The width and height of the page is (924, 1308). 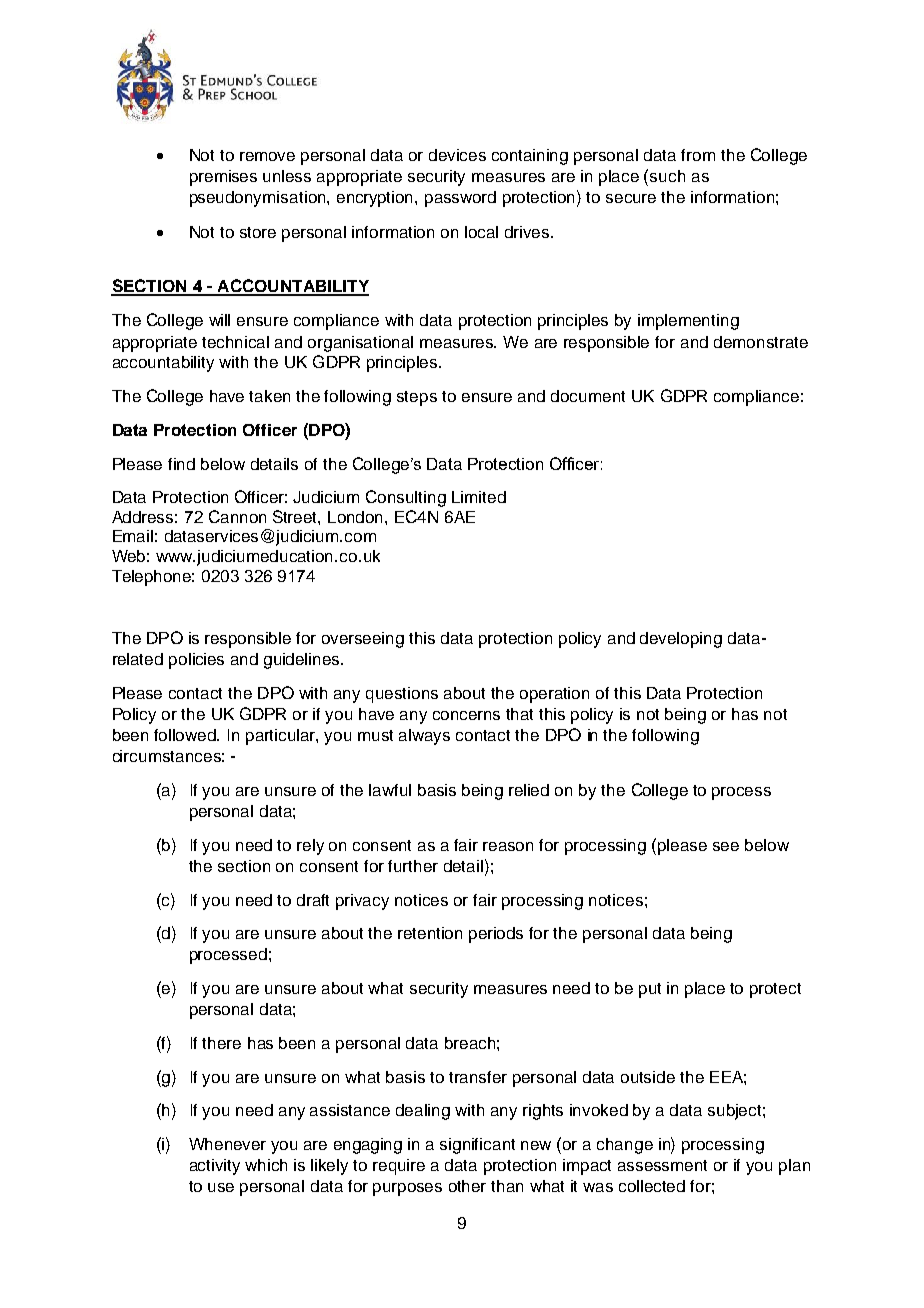 I want to click on password, so click(x=460, y=199).
